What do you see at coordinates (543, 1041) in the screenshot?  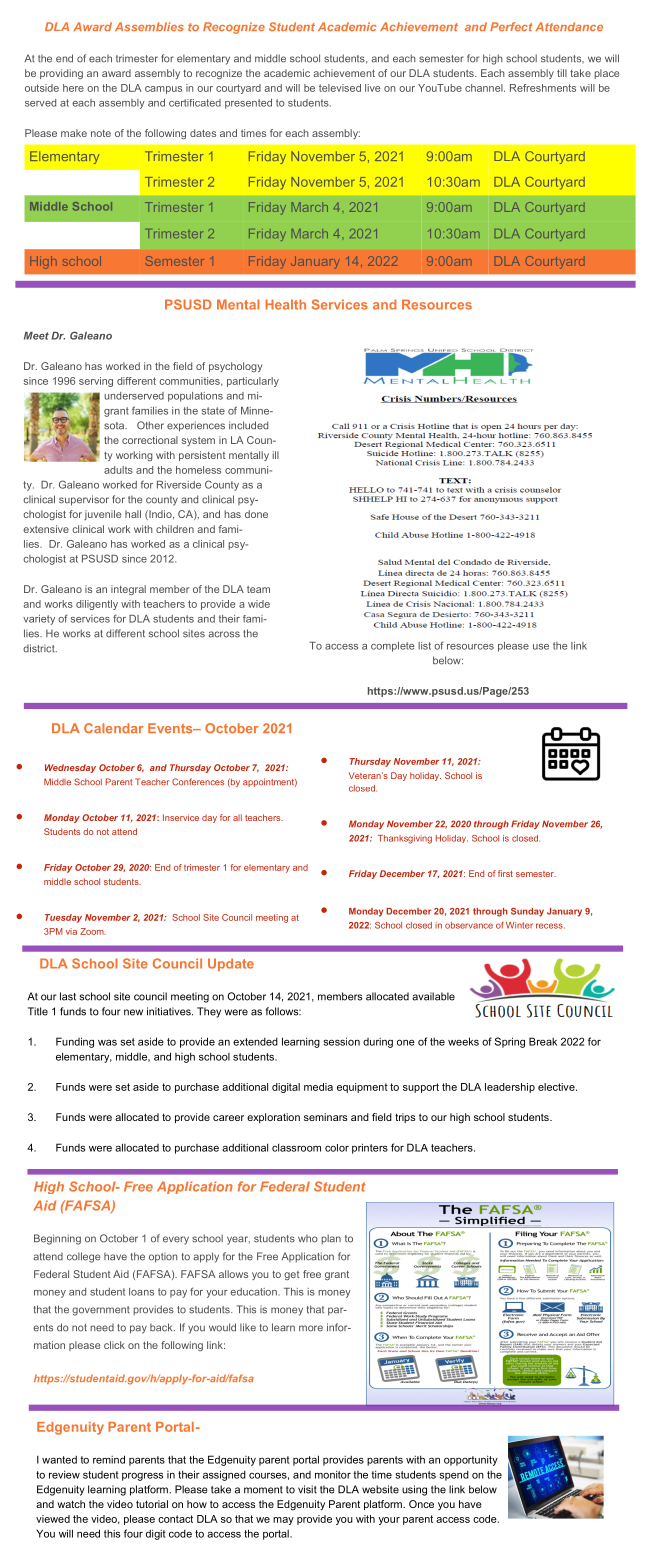 I see `Break` at bounding box center [543, 1041].
